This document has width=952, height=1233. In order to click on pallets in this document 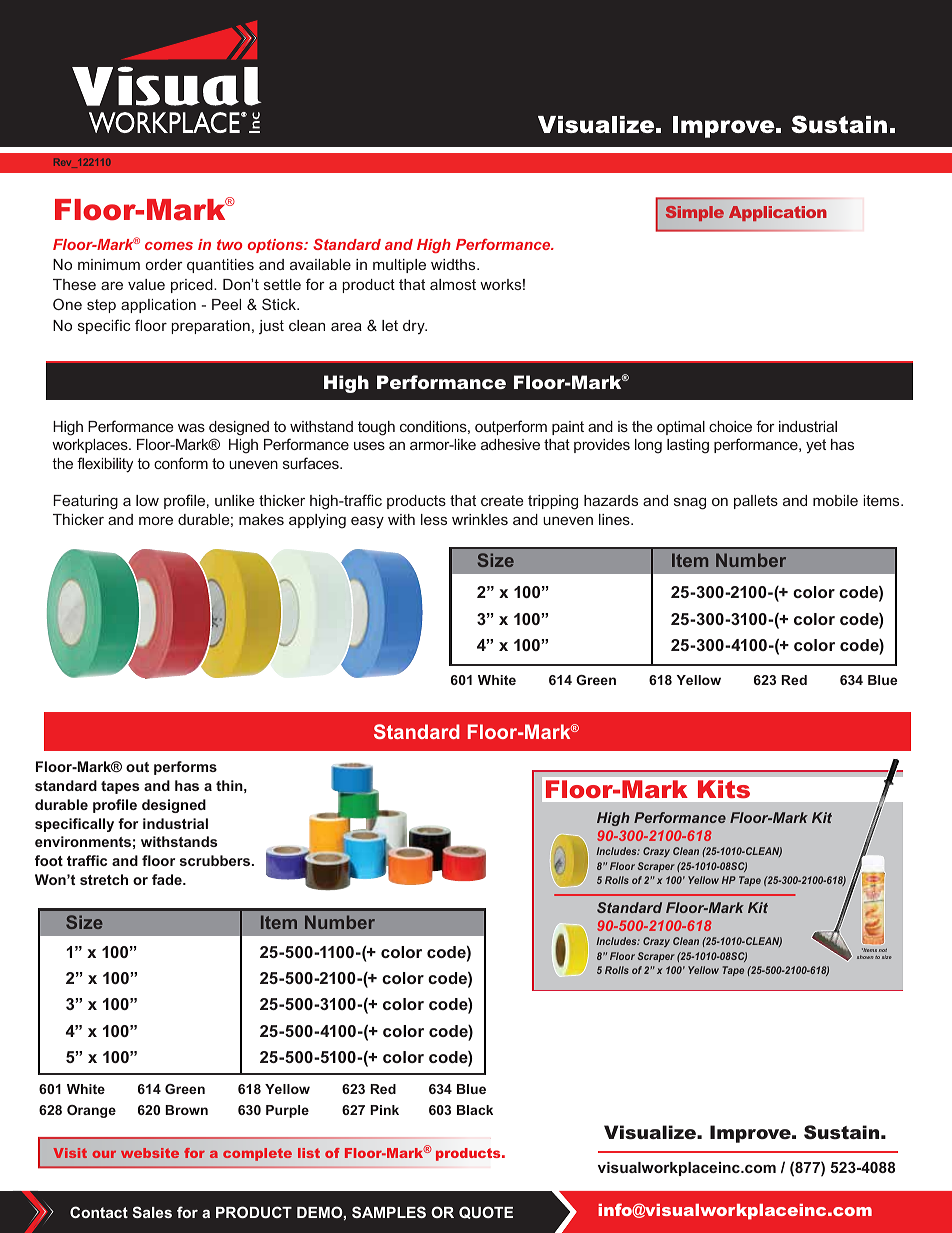, I will do `click(756, 502)`.
